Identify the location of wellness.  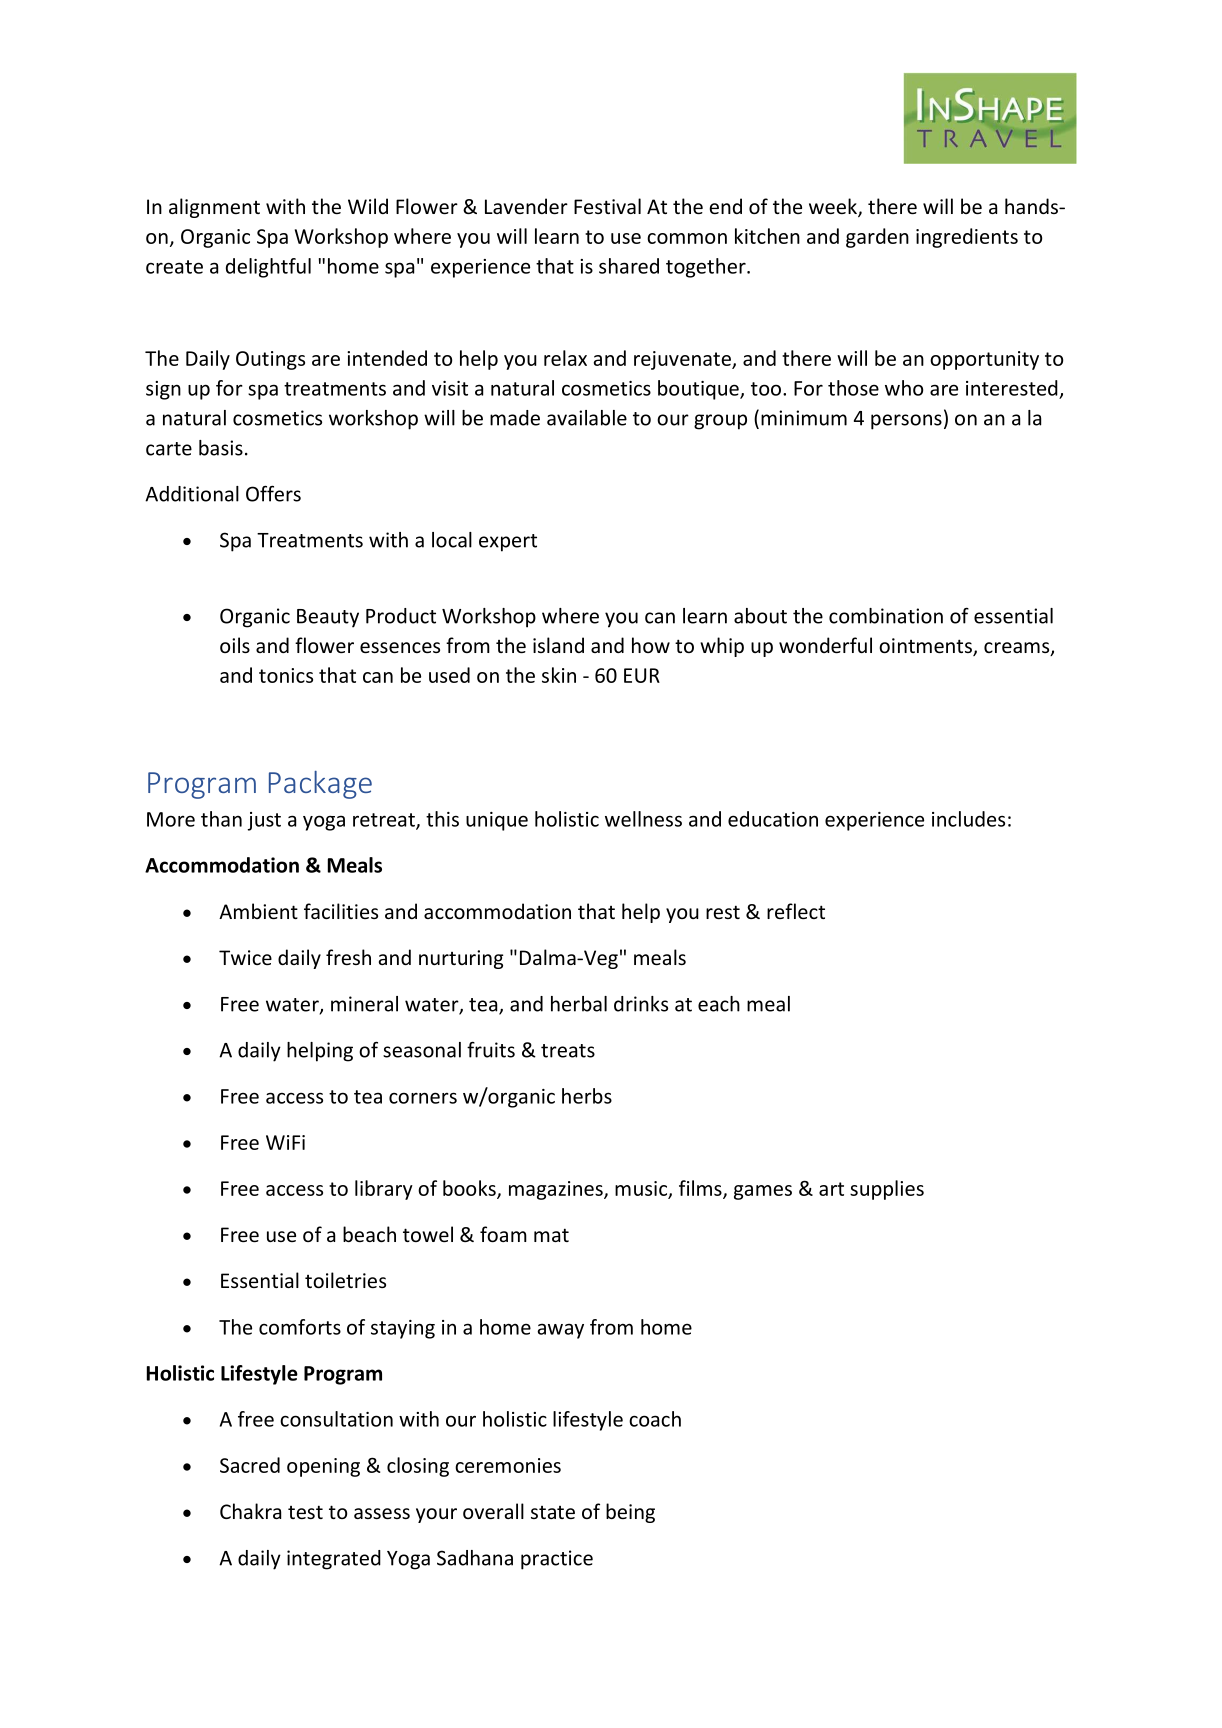
(643, 819).
